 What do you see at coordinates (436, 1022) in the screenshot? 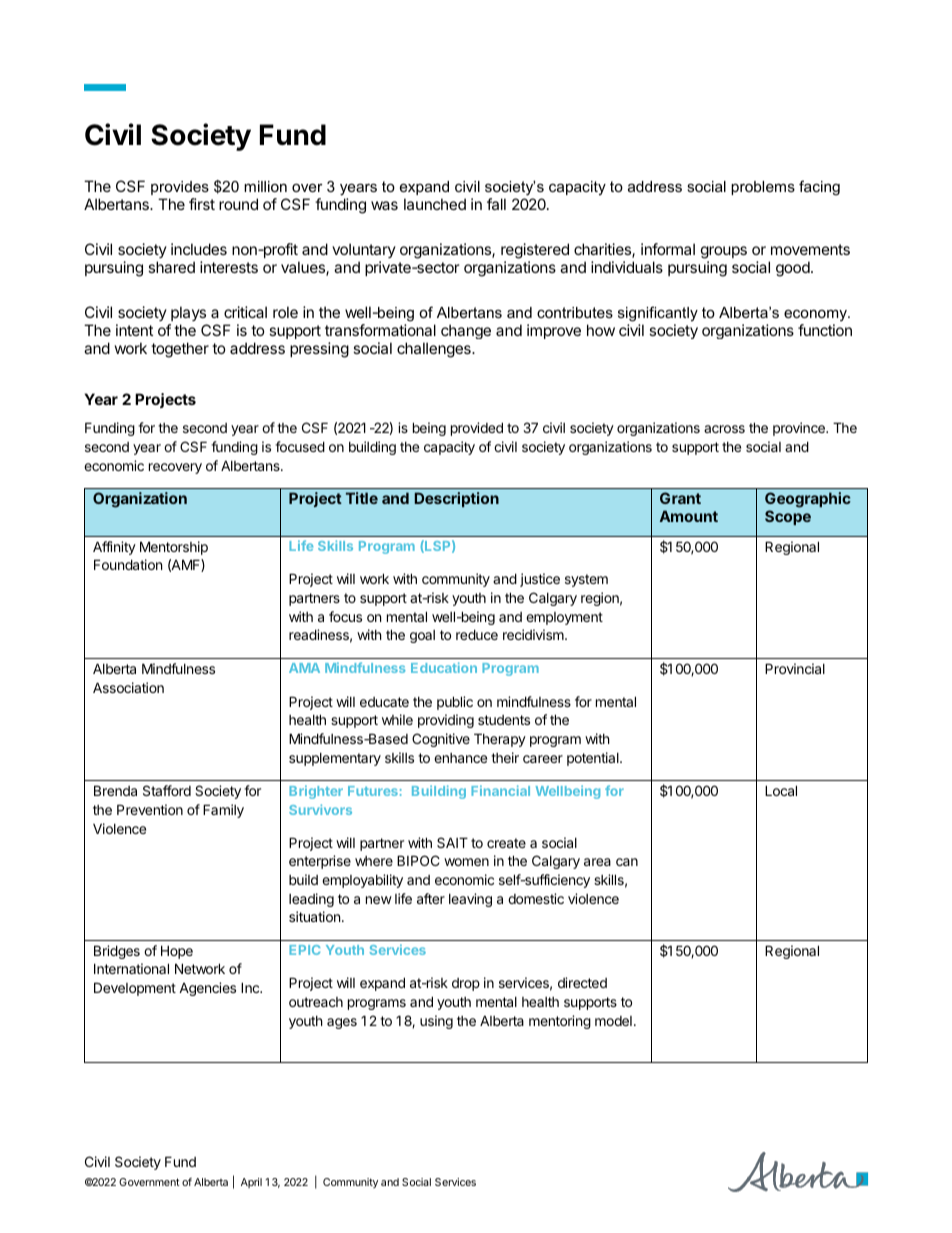
I see `using` at bounding box center [436, 1022].
